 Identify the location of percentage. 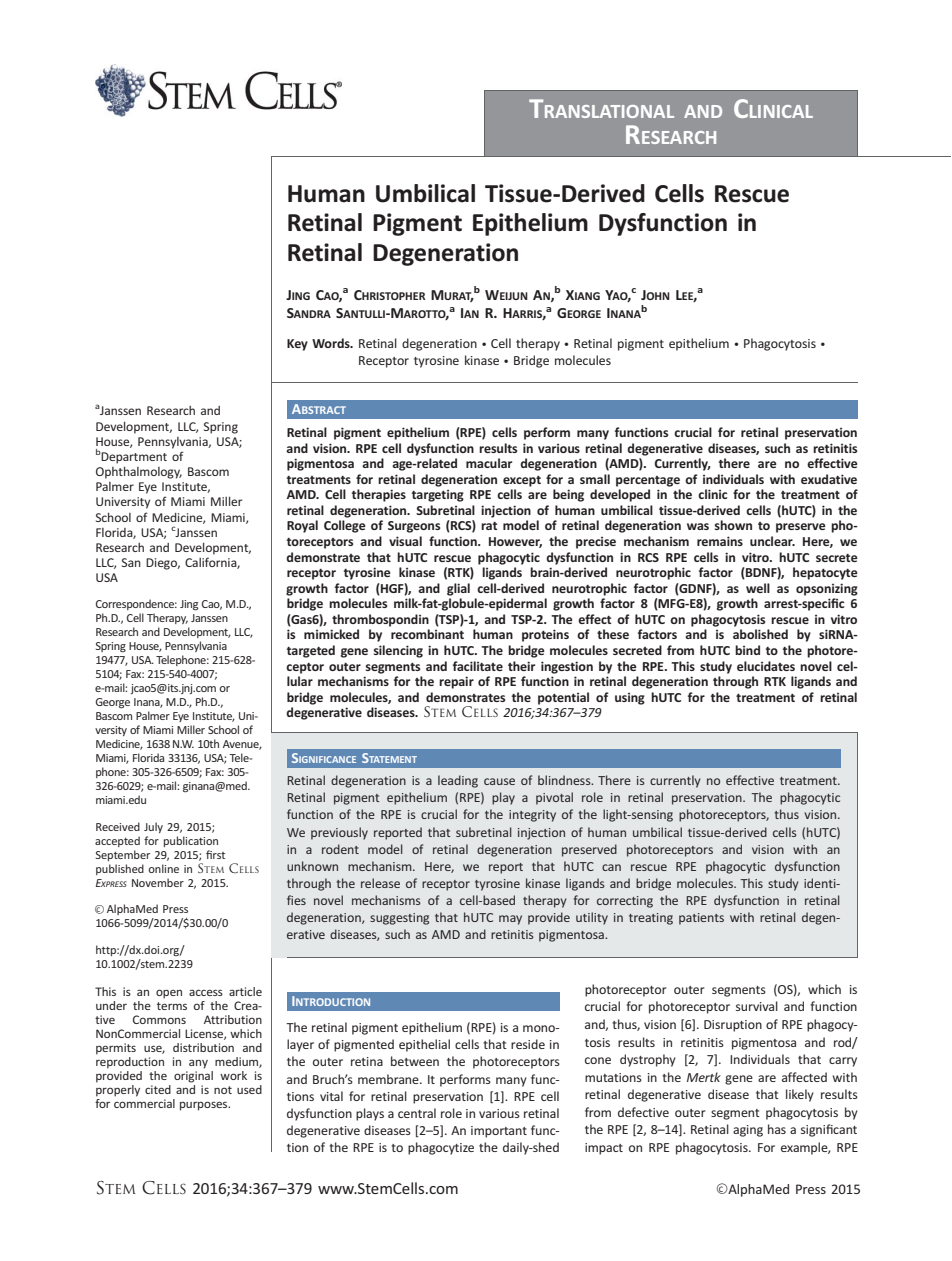
(648, 481).
